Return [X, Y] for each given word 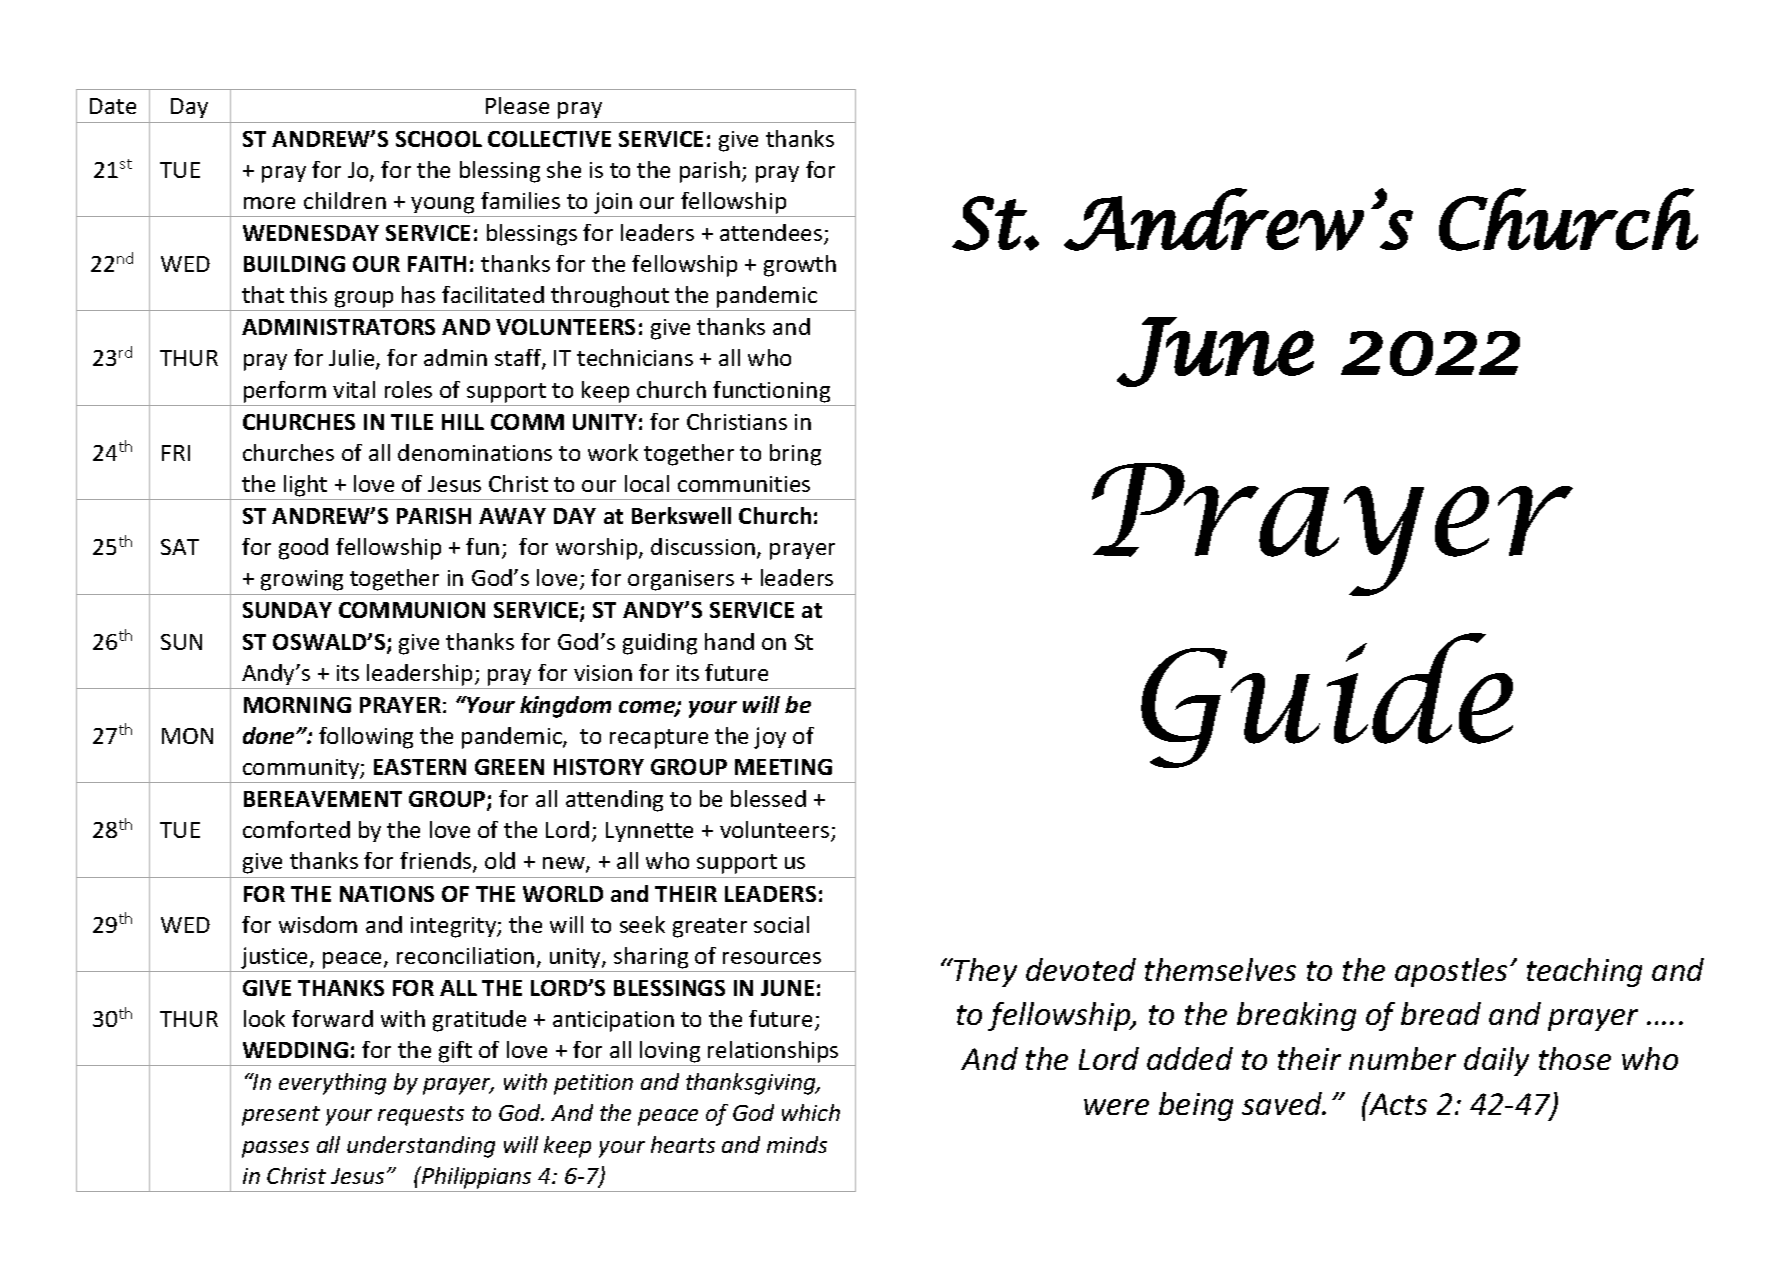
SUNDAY [287, 610]
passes [275, 1149]
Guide [1327, 700]
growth [800, 266]
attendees [772, 234]
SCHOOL [439, 139]
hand [729, 641]
